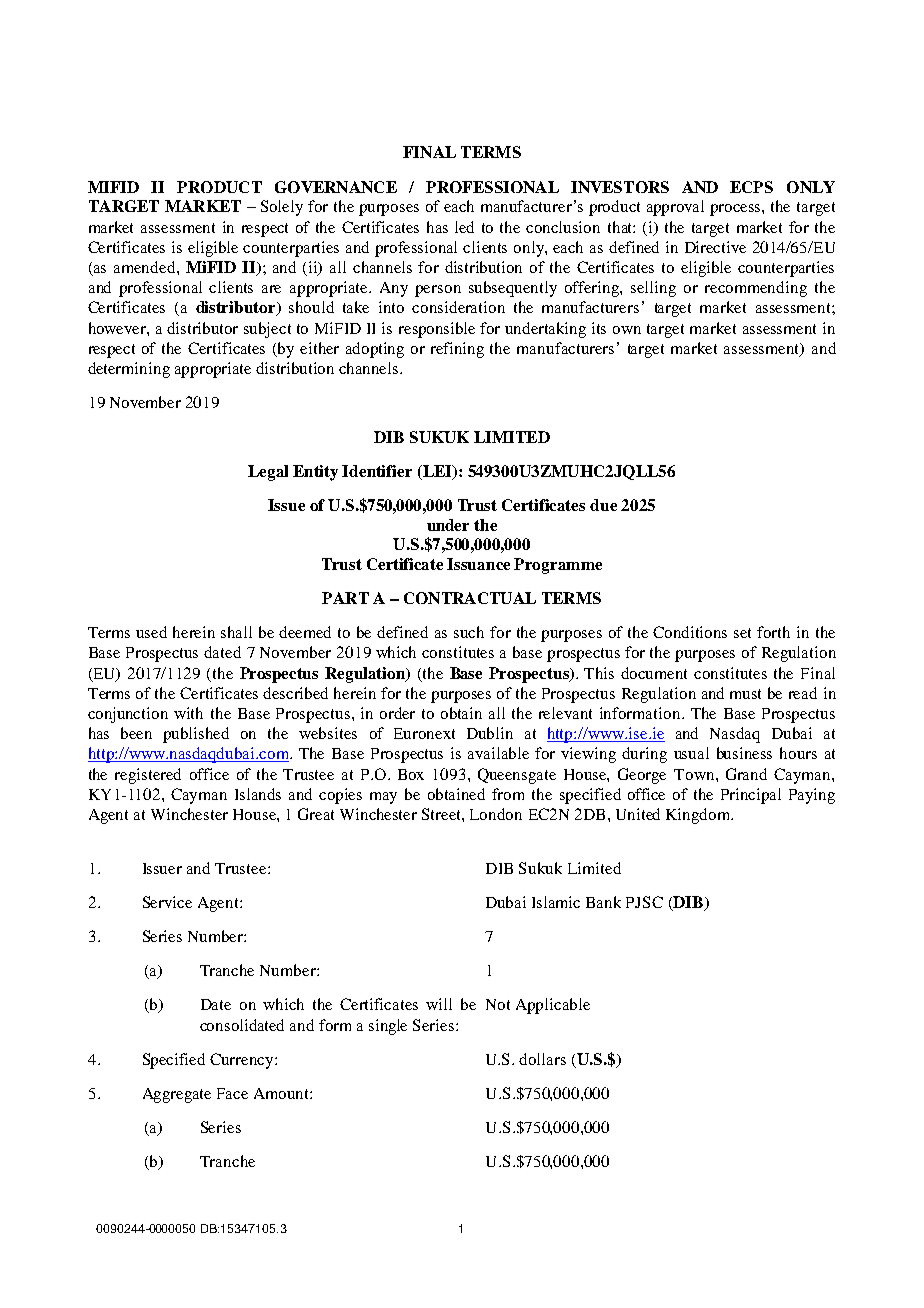 The width and height of the page is (924, 1308). Describe the element at coordinates (715, 247) in the page. I see `Directive` at that location.
